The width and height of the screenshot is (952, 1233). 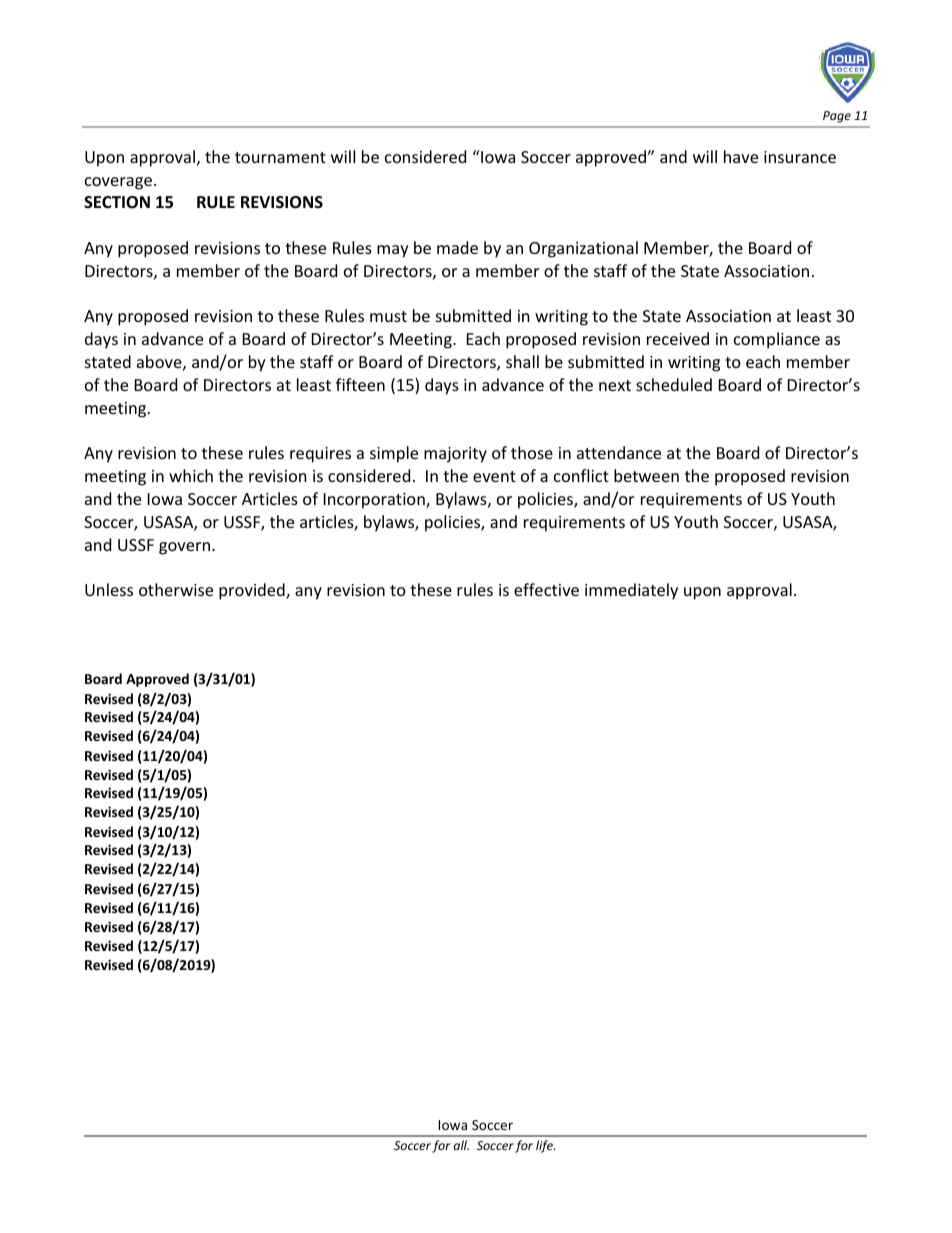 What do you see at coordinates (741, 156) in the screenshot?
I see `have` at bounding box center [741, 156].
